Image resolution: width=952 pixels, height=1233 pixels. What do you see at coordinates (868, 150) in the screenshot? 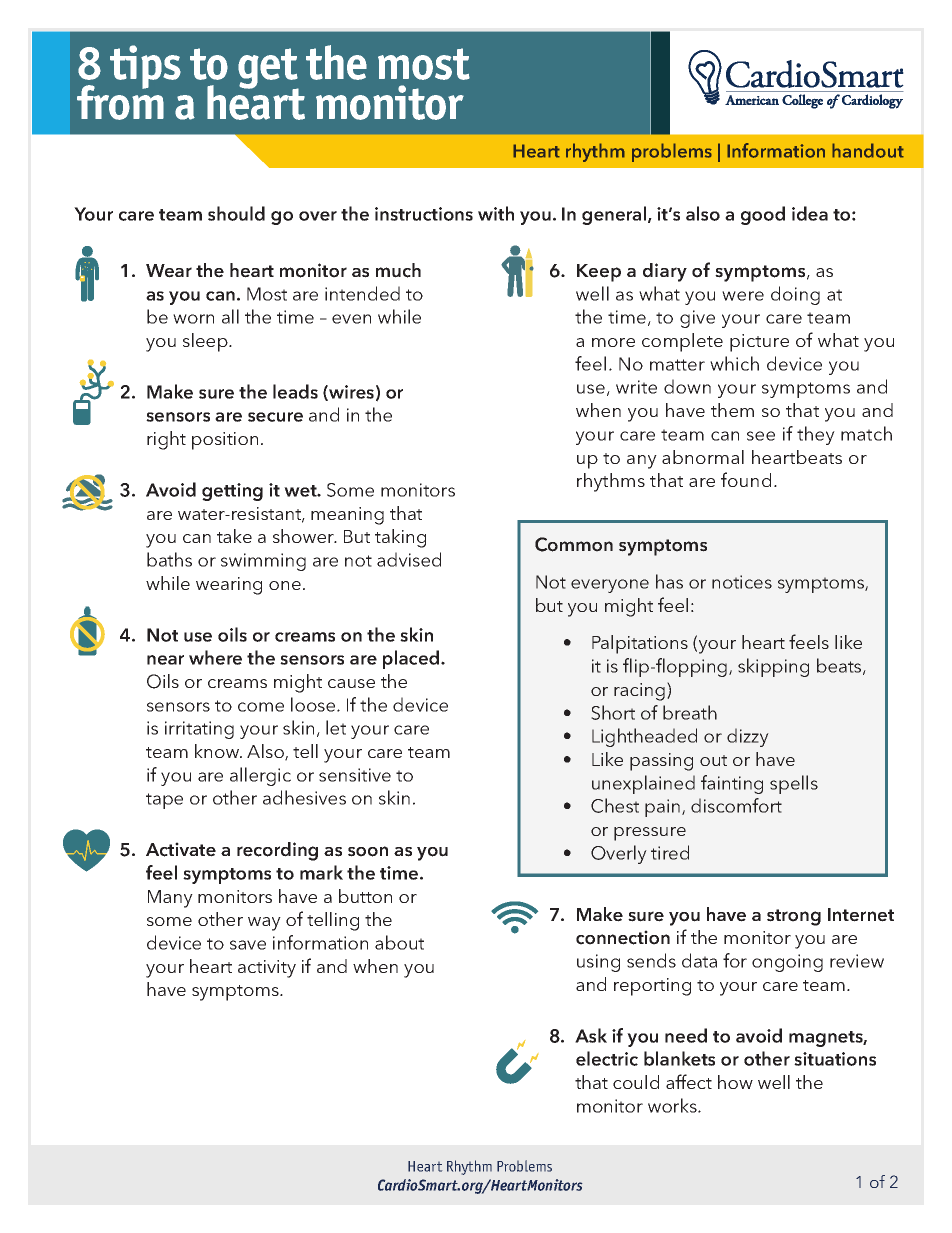
I see `handout` at bounding box center [868, 150].
